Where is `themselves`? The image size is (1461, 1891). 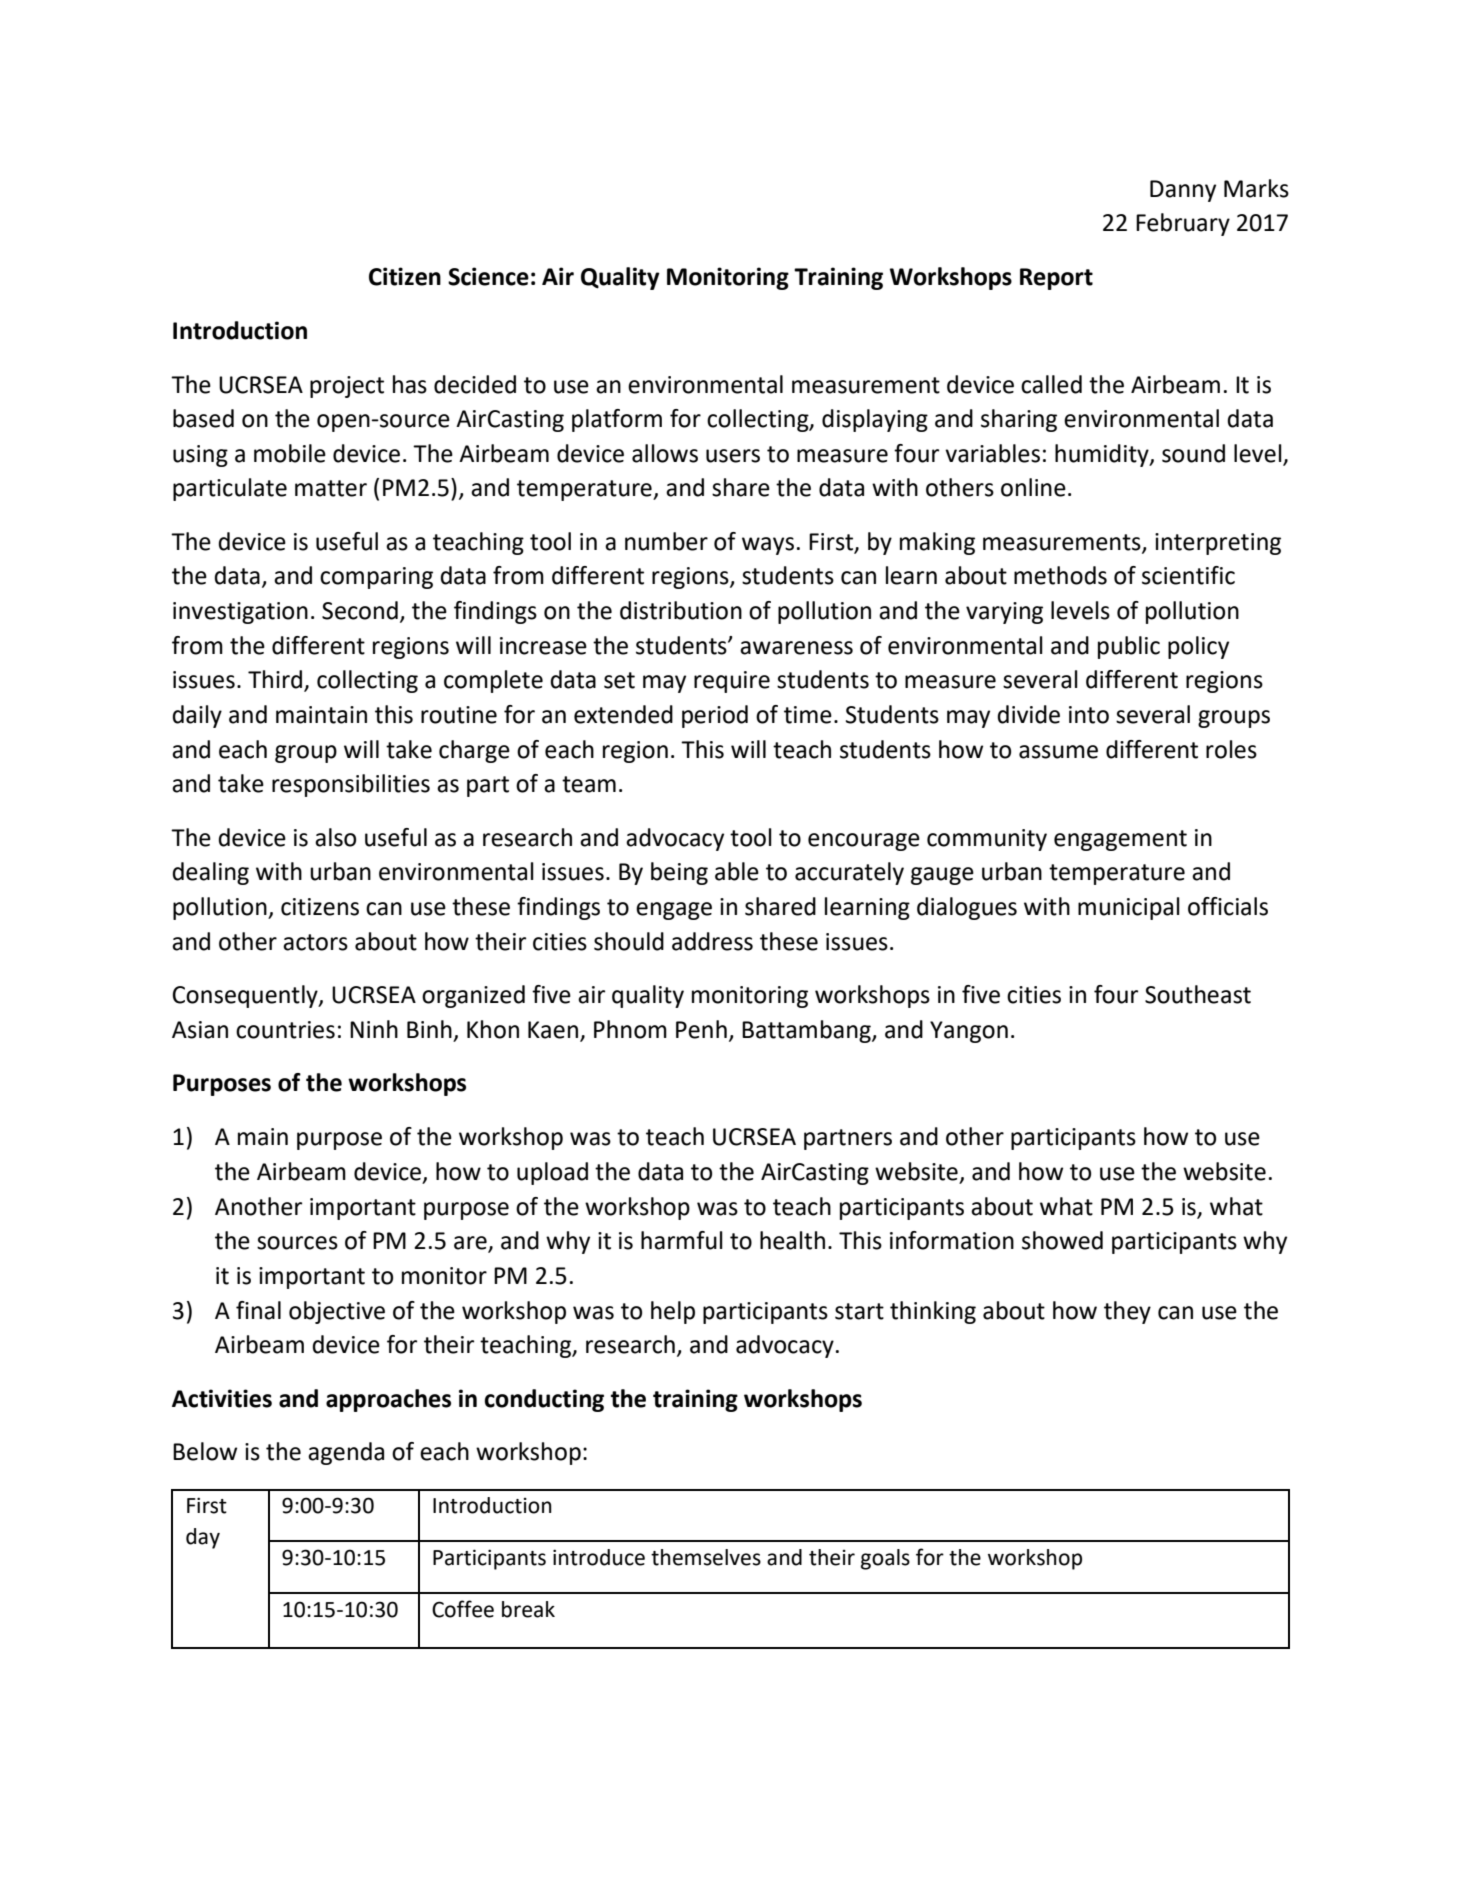
themselves is located at coordinates (706, 1557).
